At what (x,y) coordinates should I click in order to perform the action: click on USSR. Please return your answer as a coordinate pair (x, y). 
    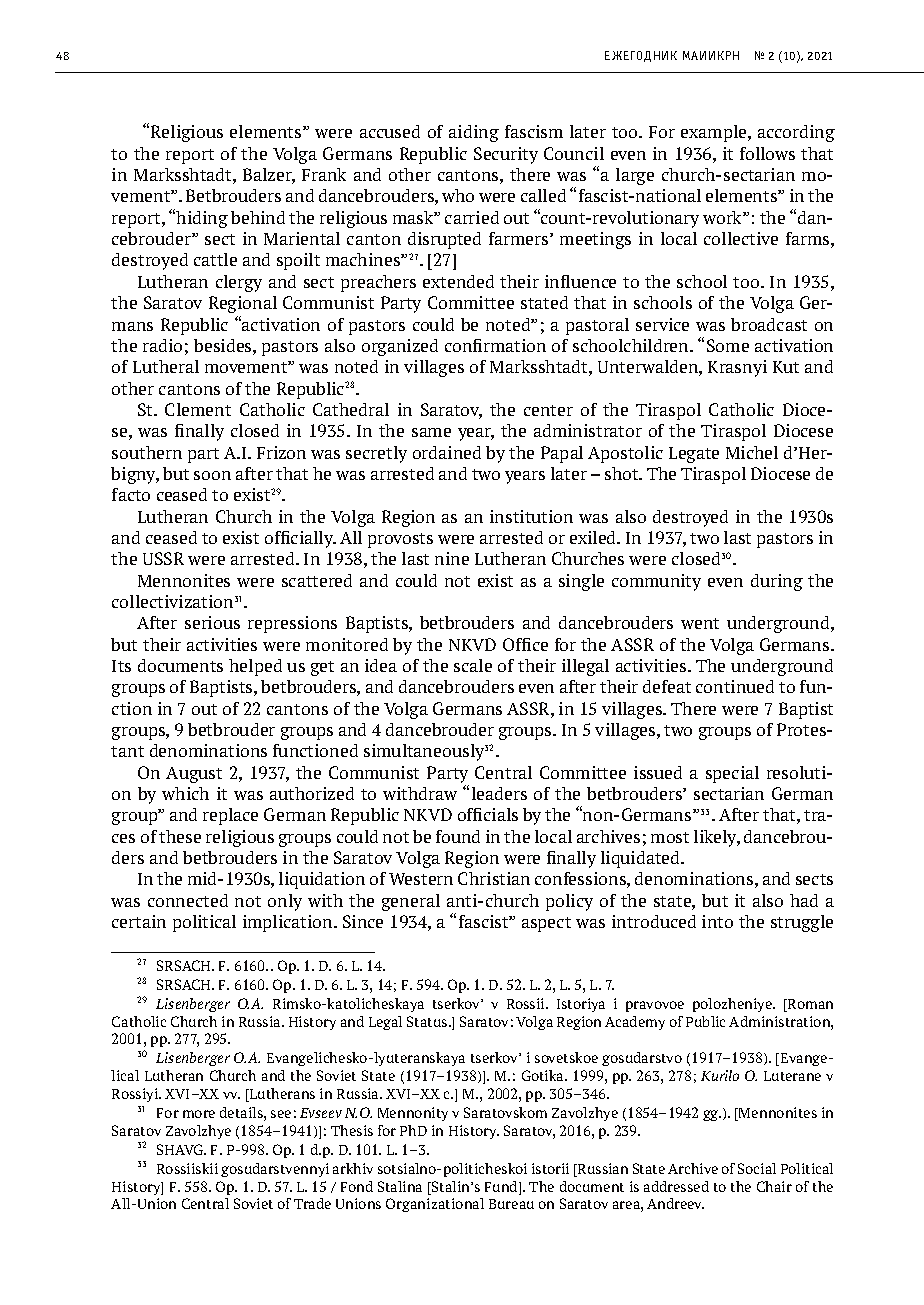
    Looking at the image, I should click on (163, 558).
